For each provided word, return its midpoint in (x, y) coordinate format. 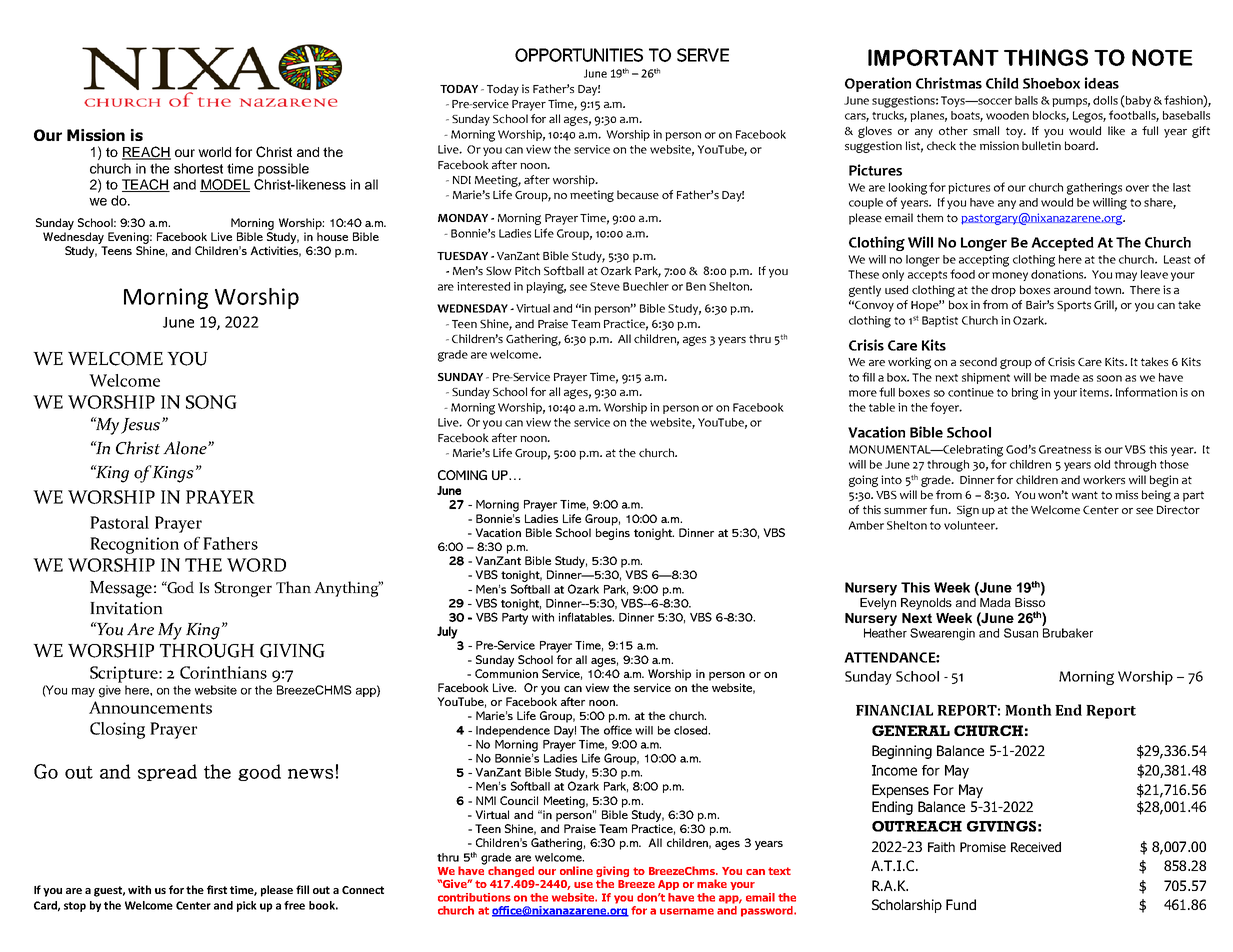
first (217, 889)
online (576, 870)
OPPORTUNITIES (579, 55)
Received (1036, 847)
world (214, 152)
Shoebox (1051, 83)
